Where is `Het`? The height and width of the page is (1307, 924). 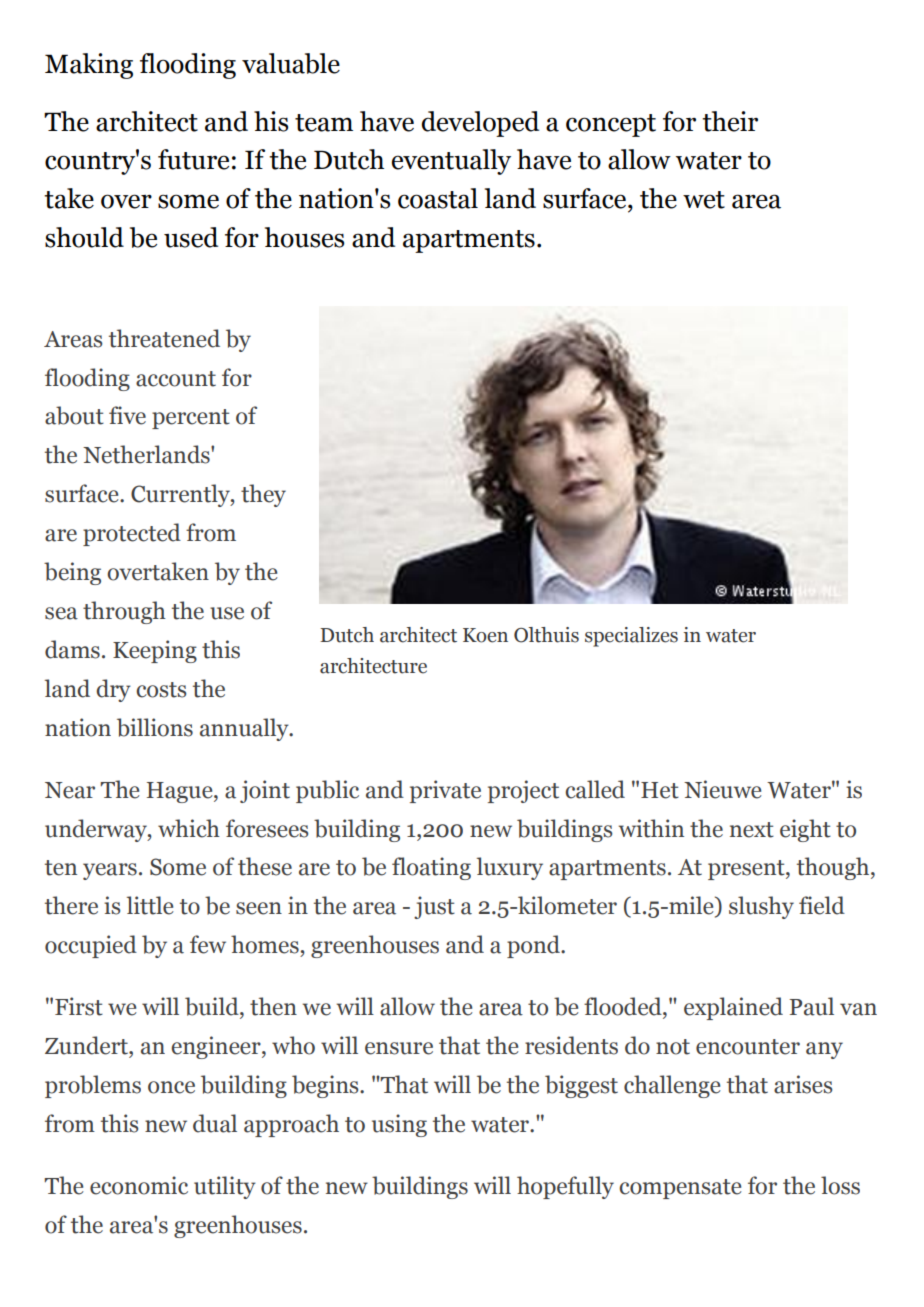 Het is located at coordinates (660, 790).
